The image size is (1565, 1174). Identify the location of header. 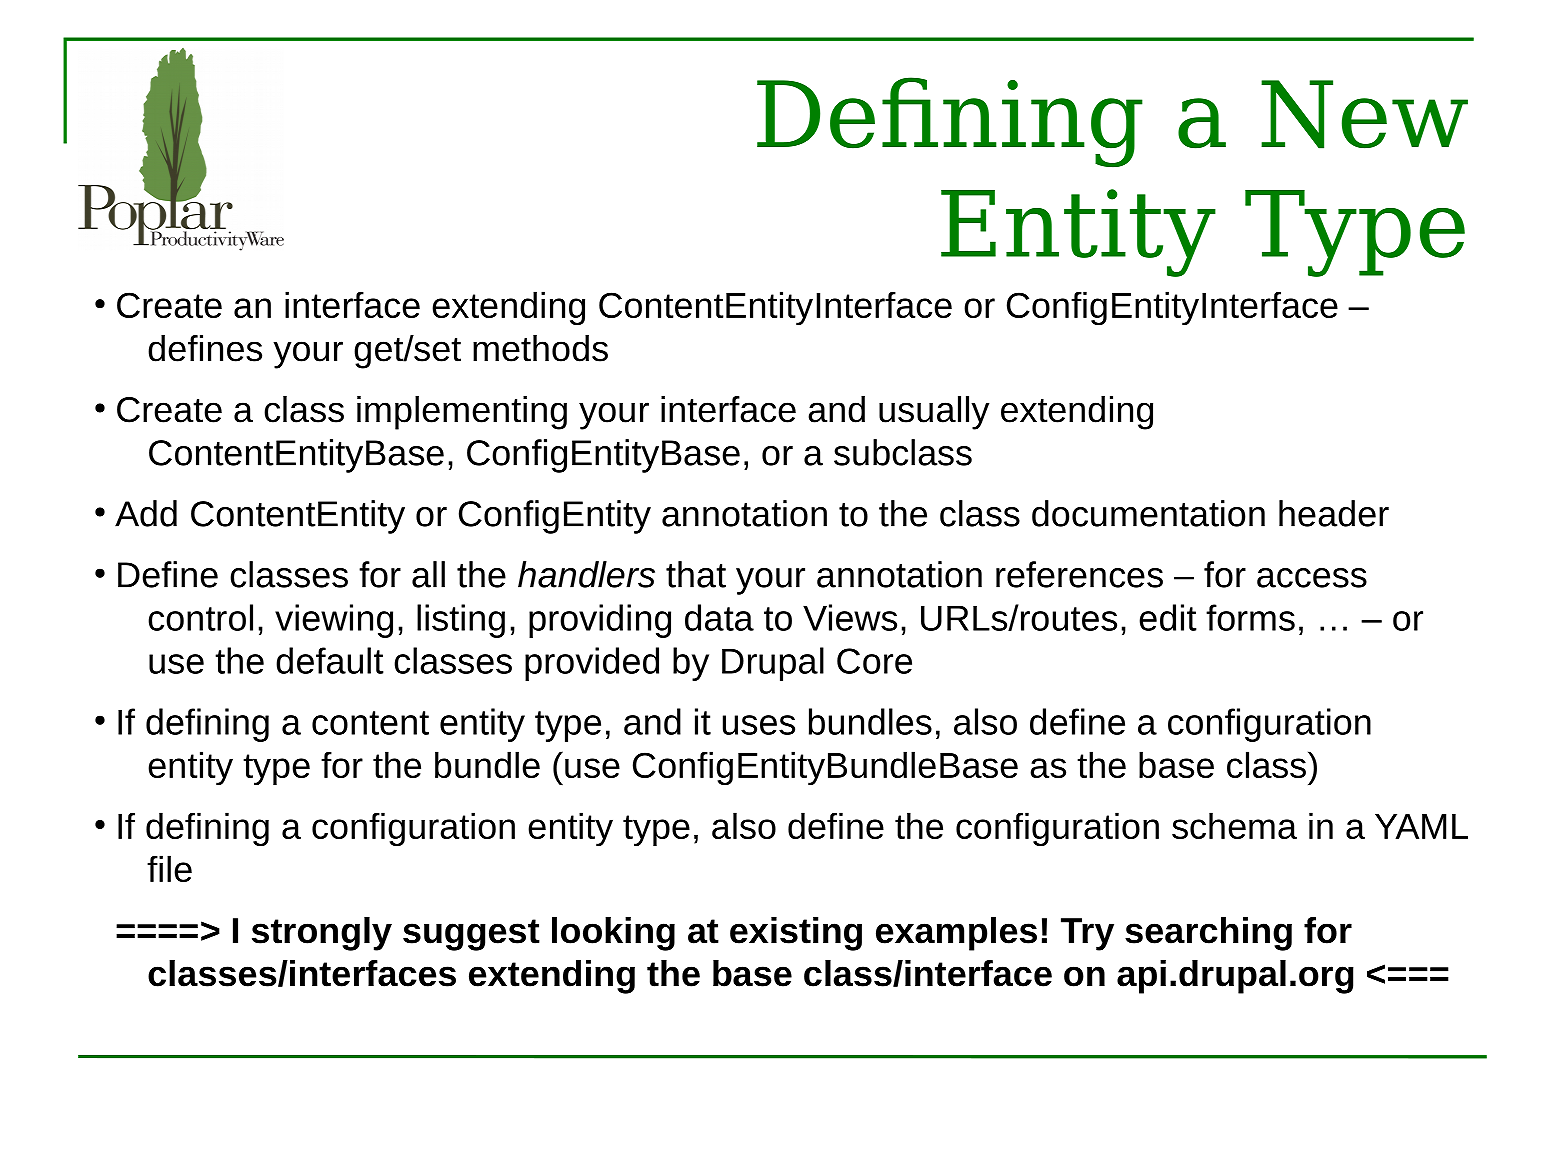
(1334, 513).
